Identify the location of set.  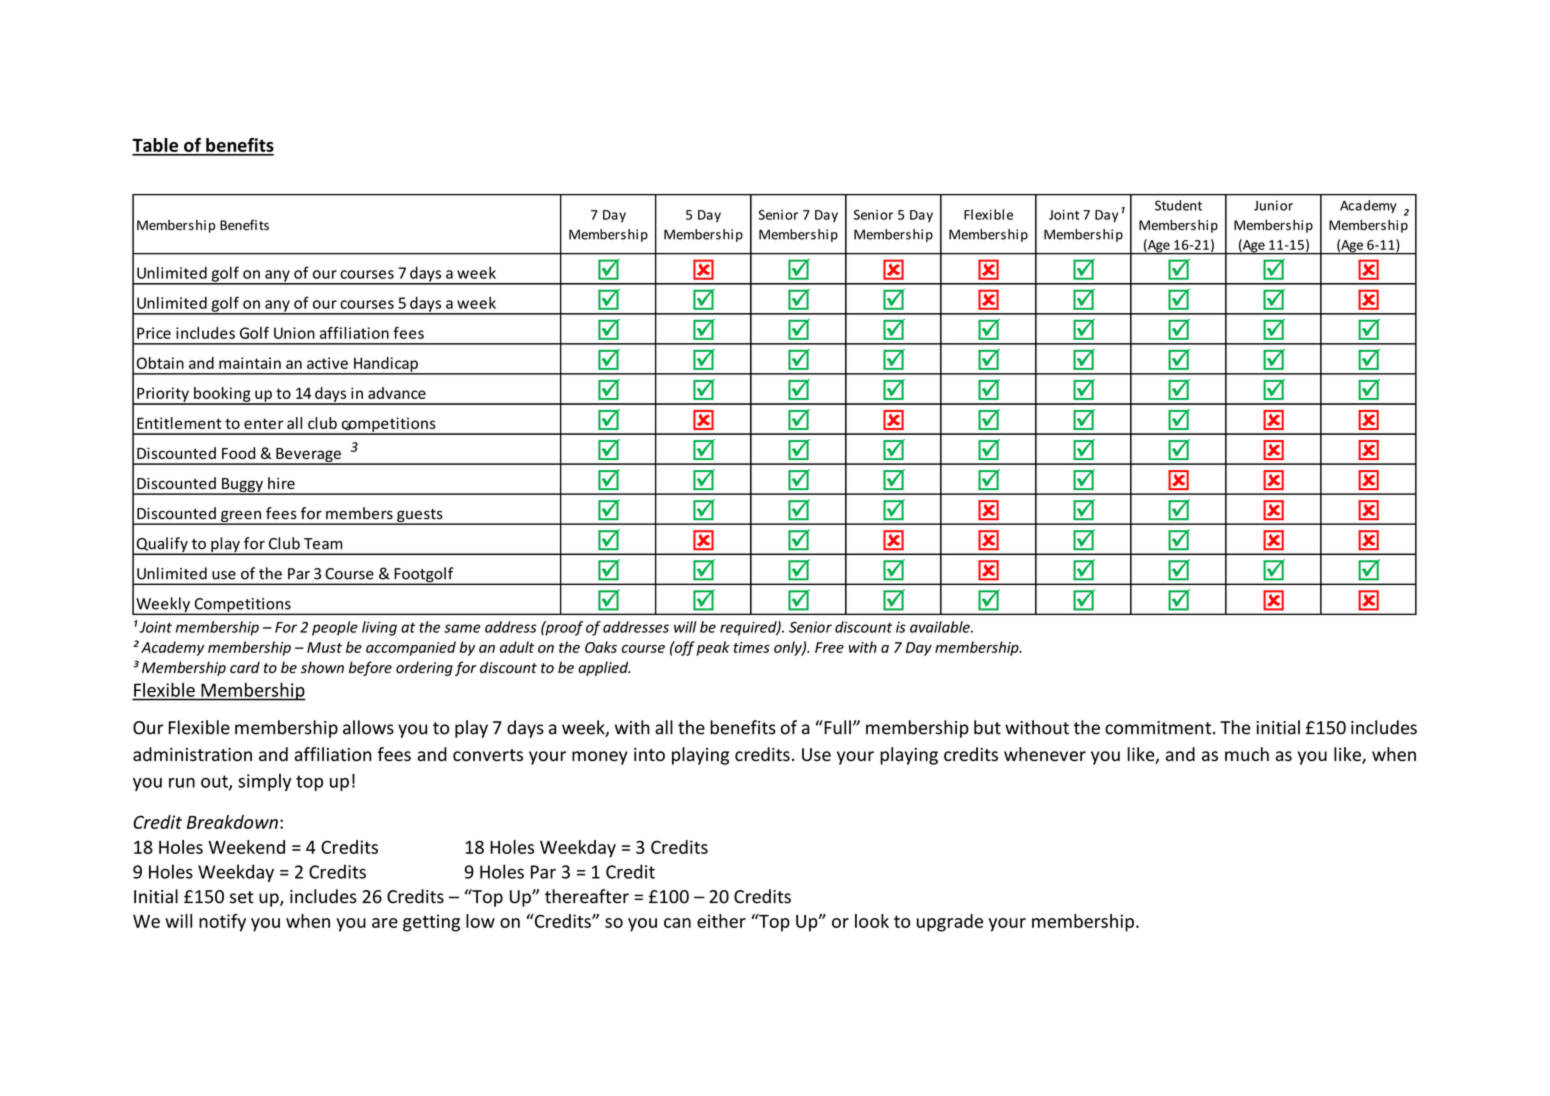
(242, 897).
